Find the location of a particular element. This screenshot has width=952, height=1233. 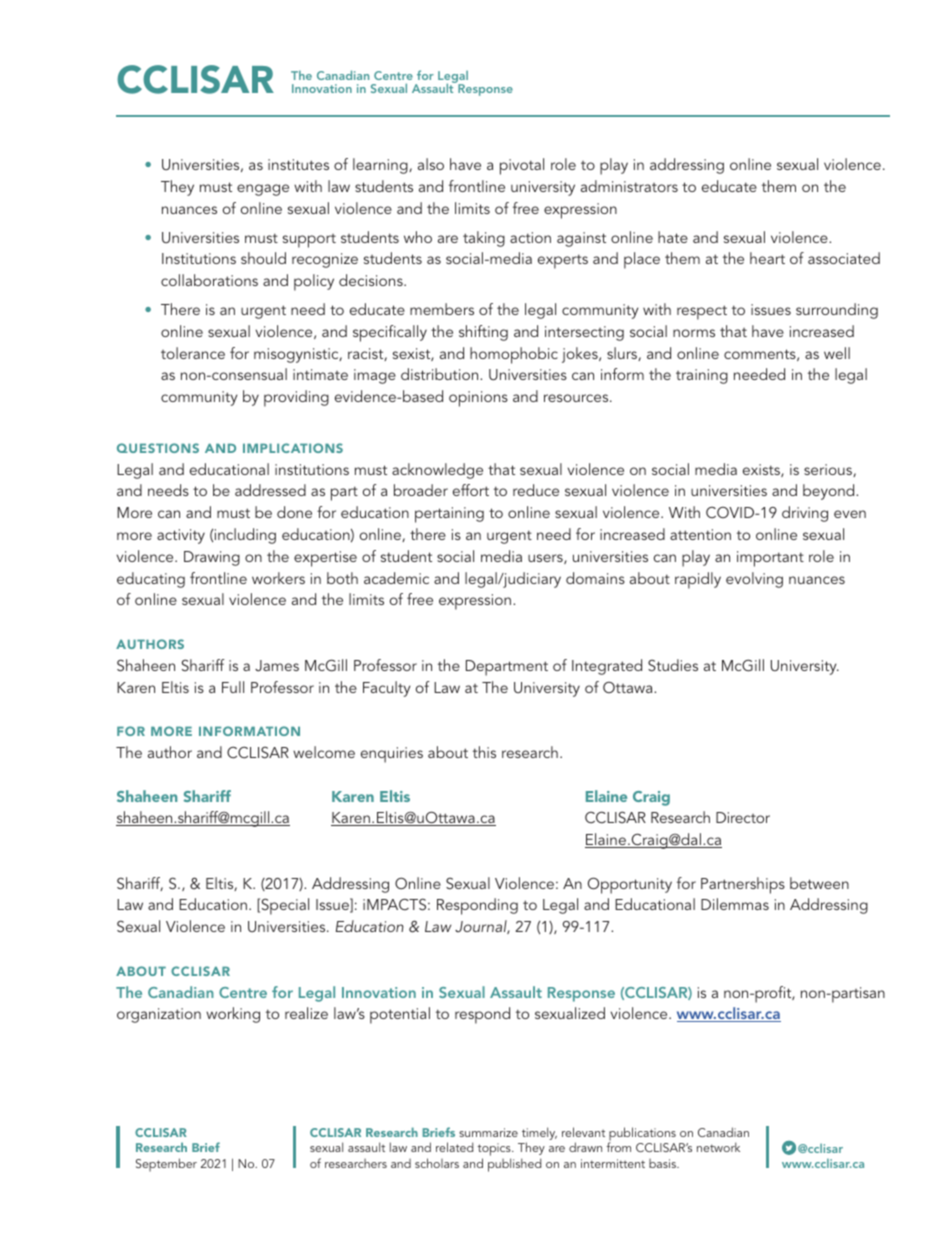

heart is located at coordinates (767, 258).
